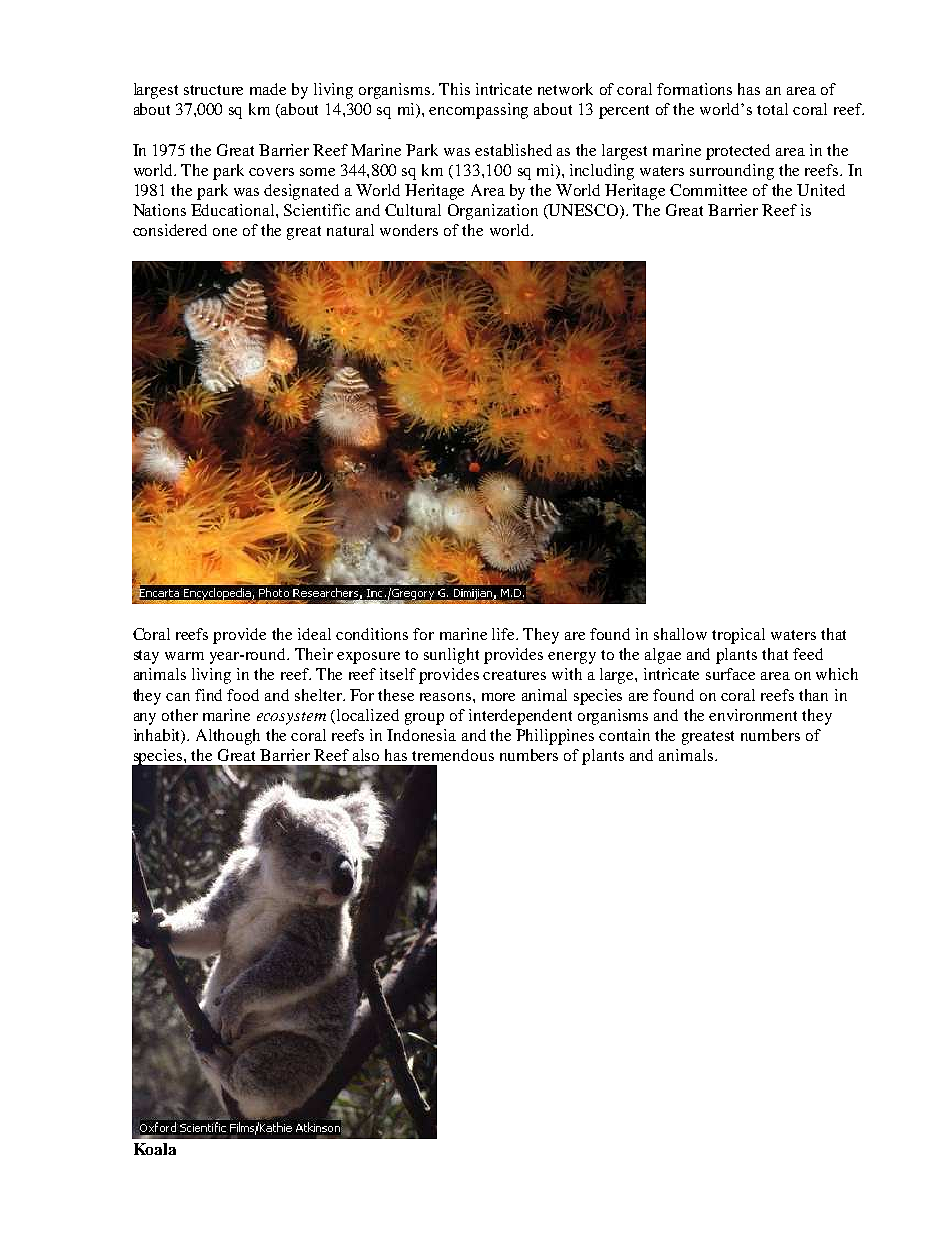 The height and width of the image is (1233, 952). Describe the element at coordinates (753, 715) in the image. I see `environment` at that location.
